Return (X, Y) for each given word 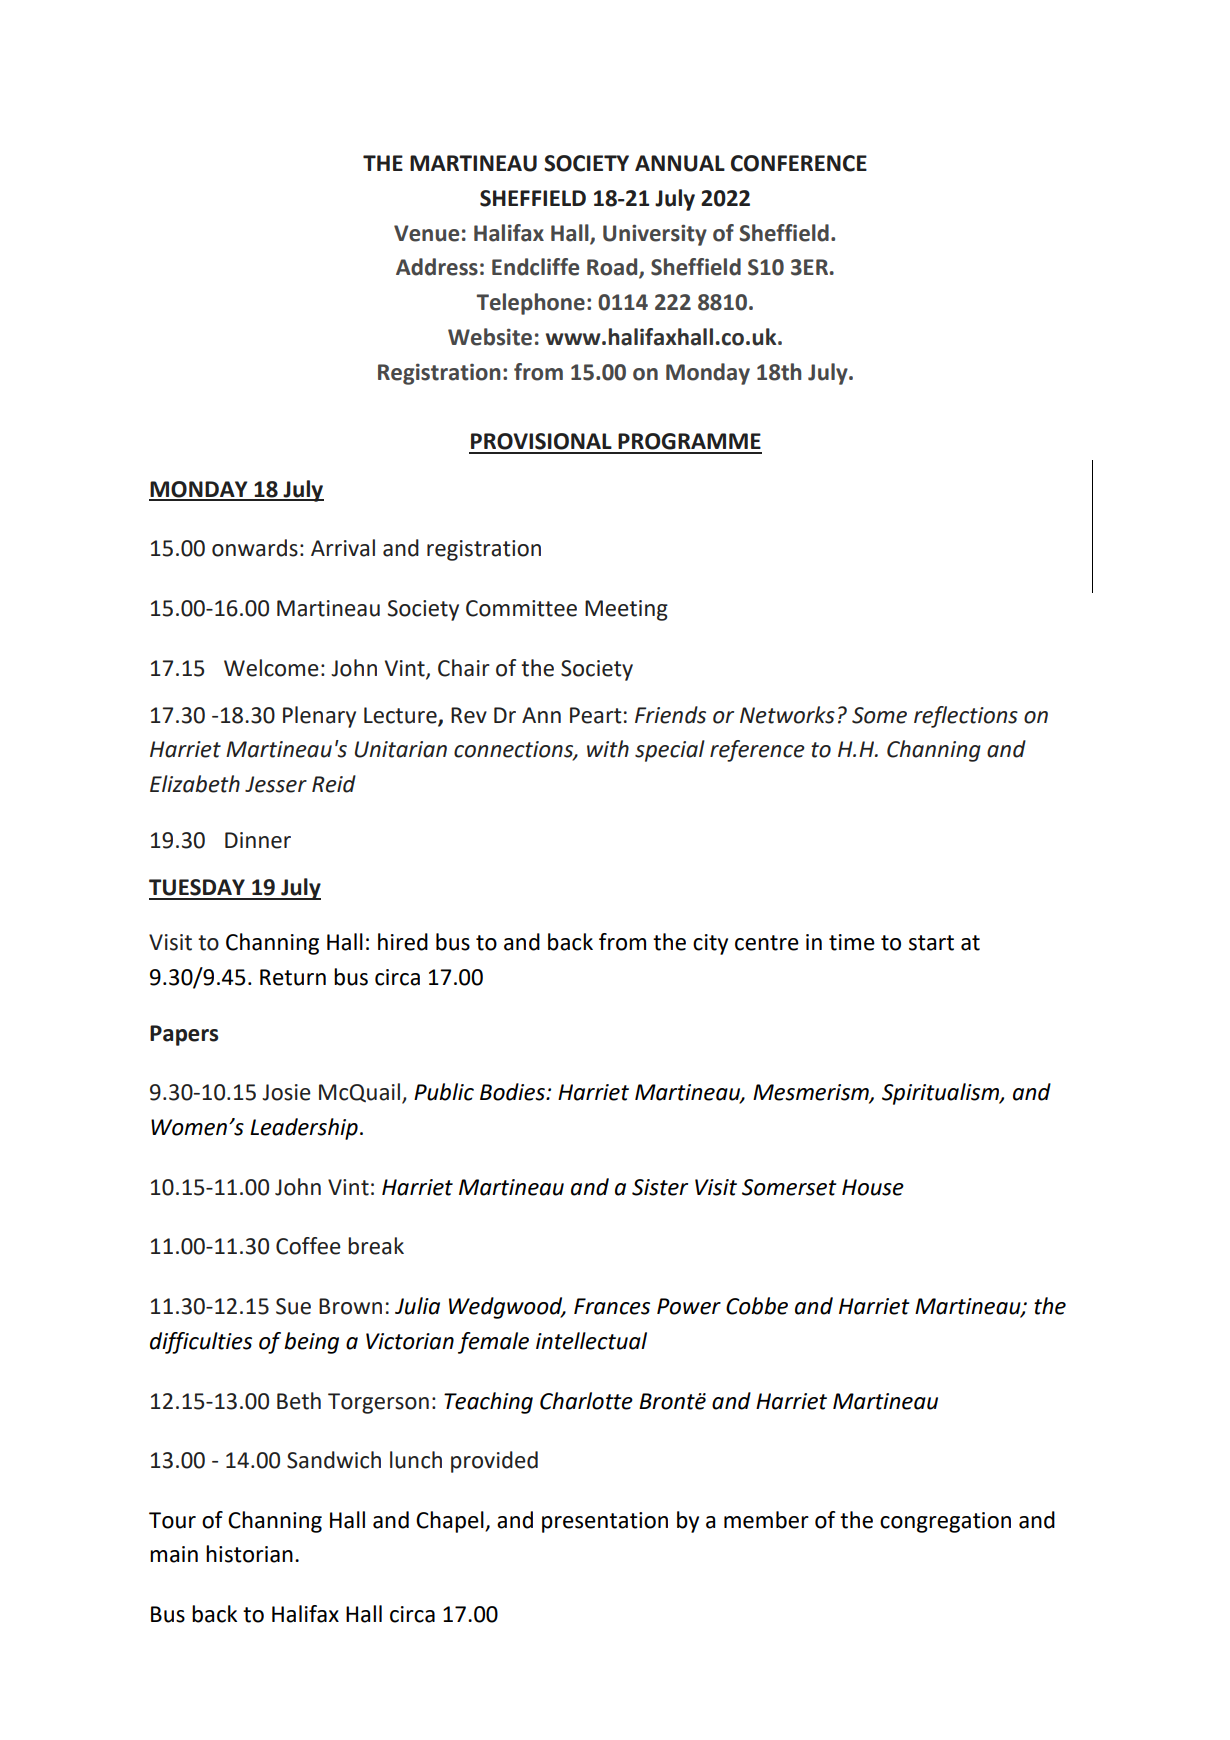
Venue (426, 233)
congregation (945, 1522)
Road (613, 268)
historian (249, 1554)
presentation (605, 1522)
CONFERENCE (799, 163)
